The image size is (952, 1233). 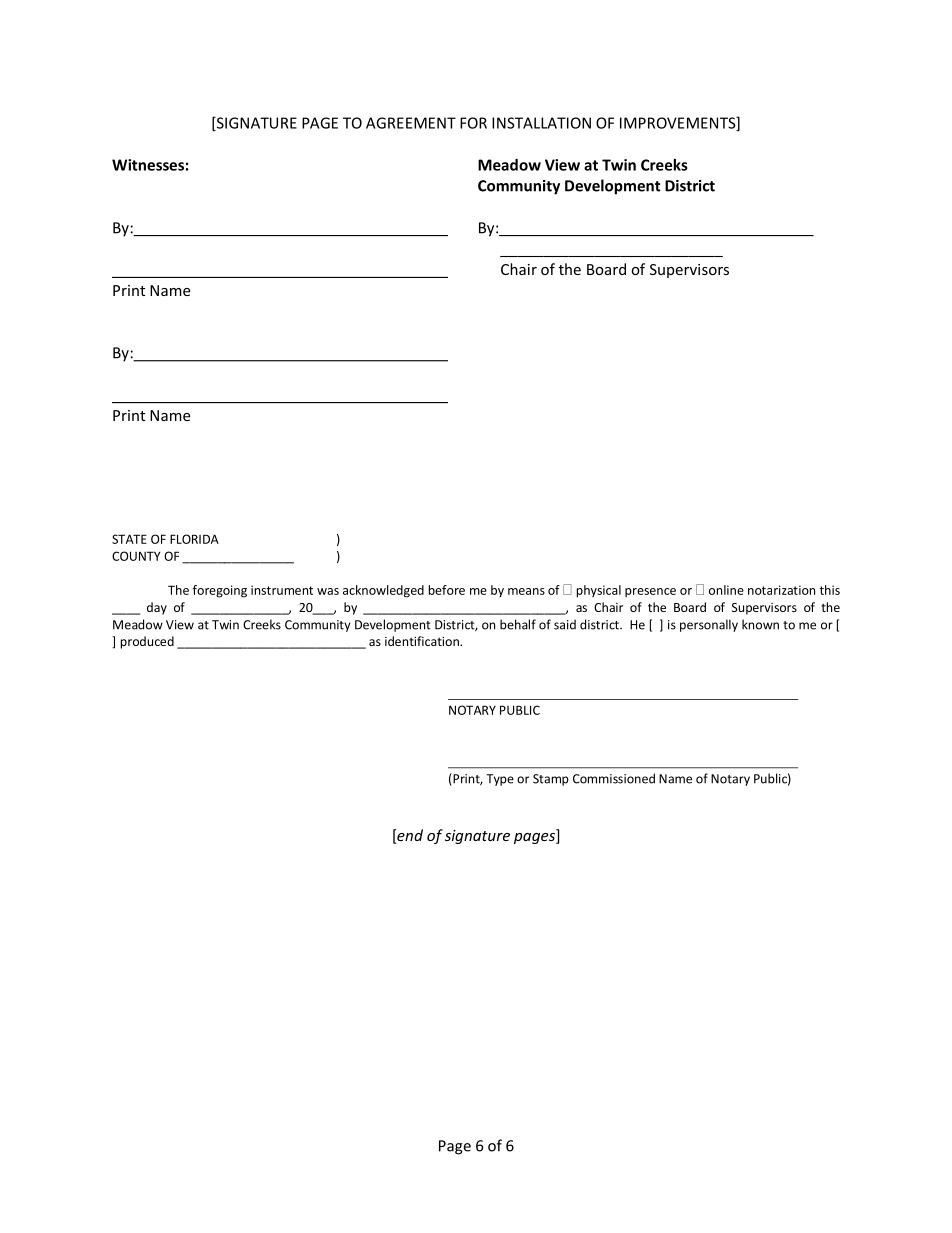 I want to click on AGREEMENT, so click(x=411, y=123).
